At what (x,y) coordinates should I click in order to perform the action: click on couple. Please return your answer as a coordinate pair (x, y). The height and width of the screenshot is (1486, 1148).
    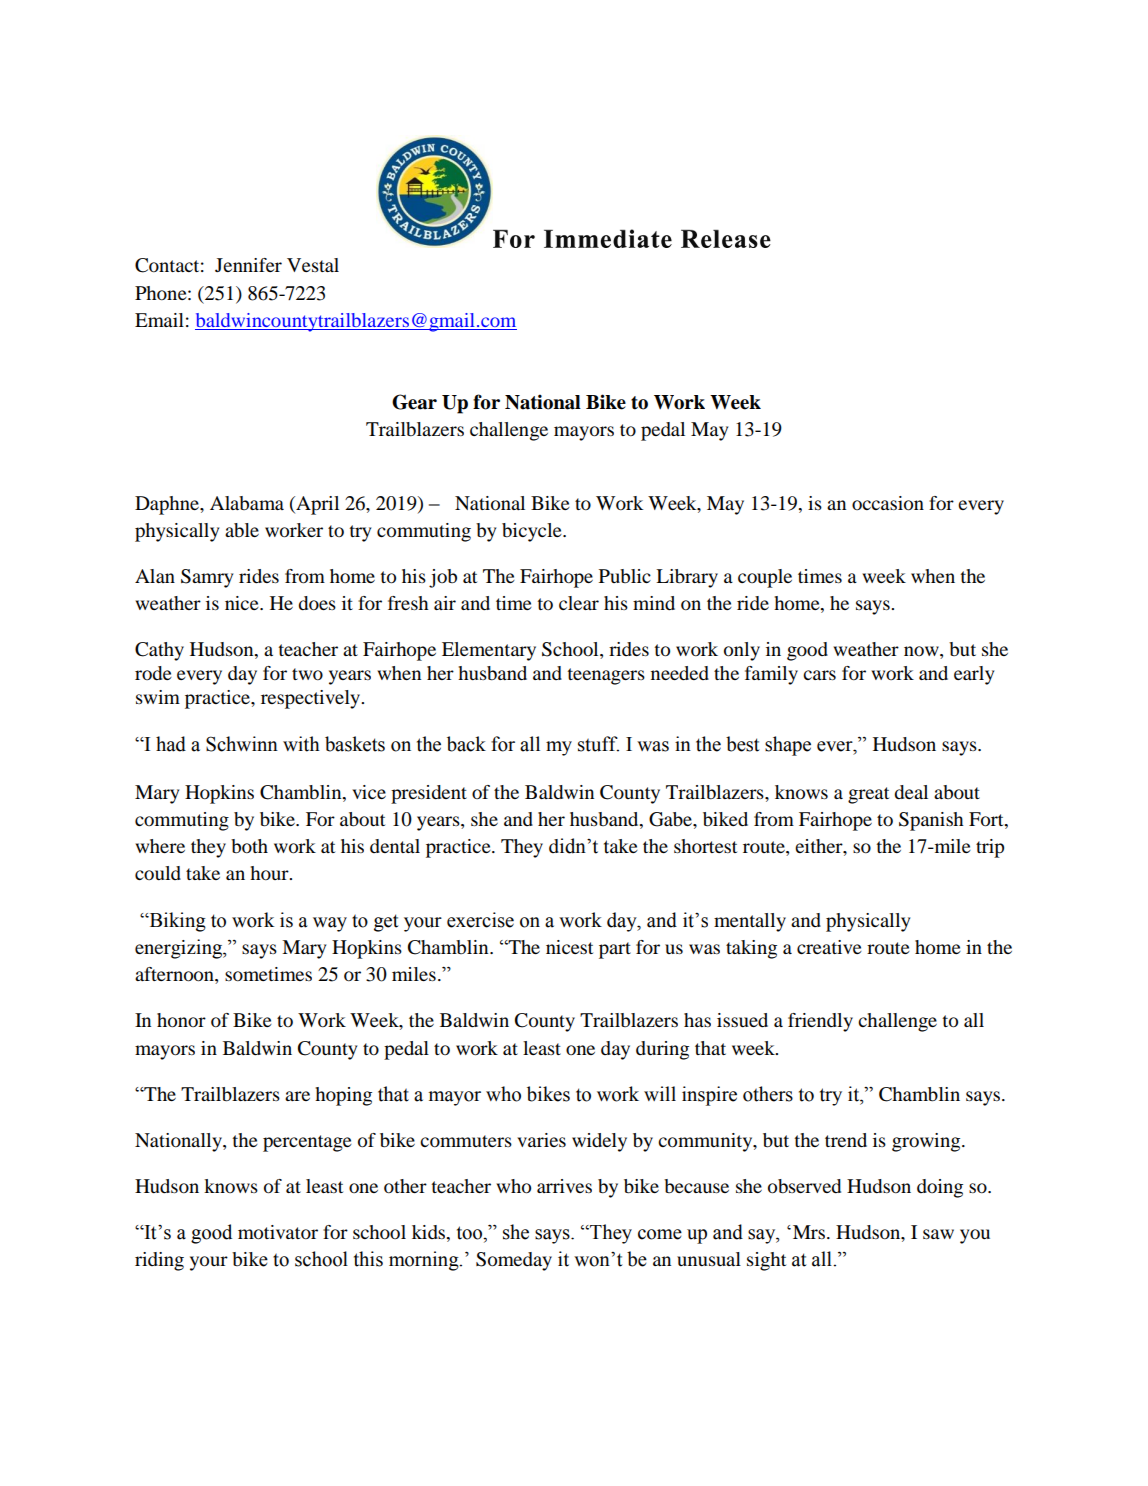
    Looking at the image, I should click on (765, 578).
